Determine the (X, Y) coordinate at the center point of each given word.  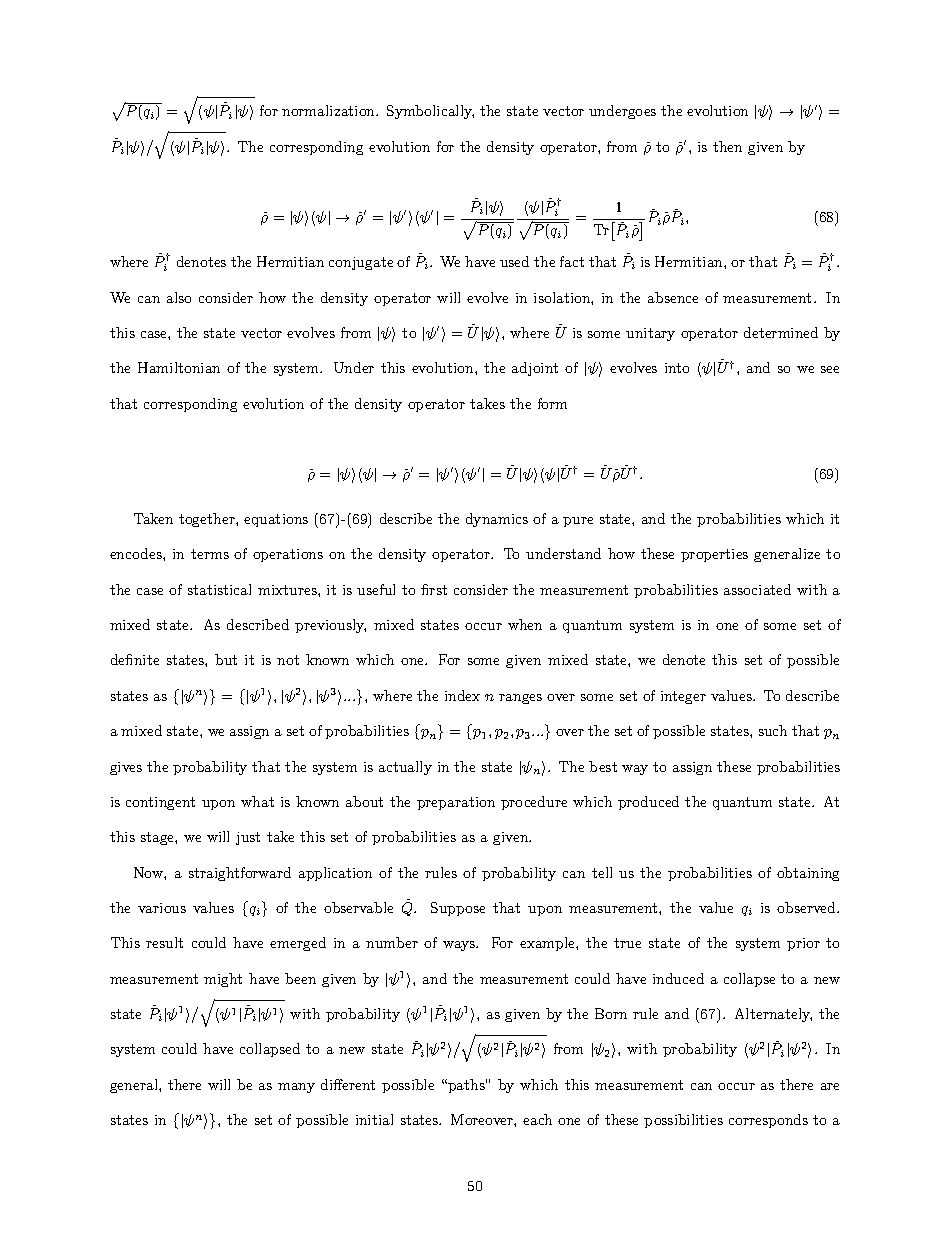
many (296, 1088)
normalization (330, 110)
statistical (219, 589)
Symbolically (430, 112)
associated (757, 589)
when (525, 624)
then (727, 146)
